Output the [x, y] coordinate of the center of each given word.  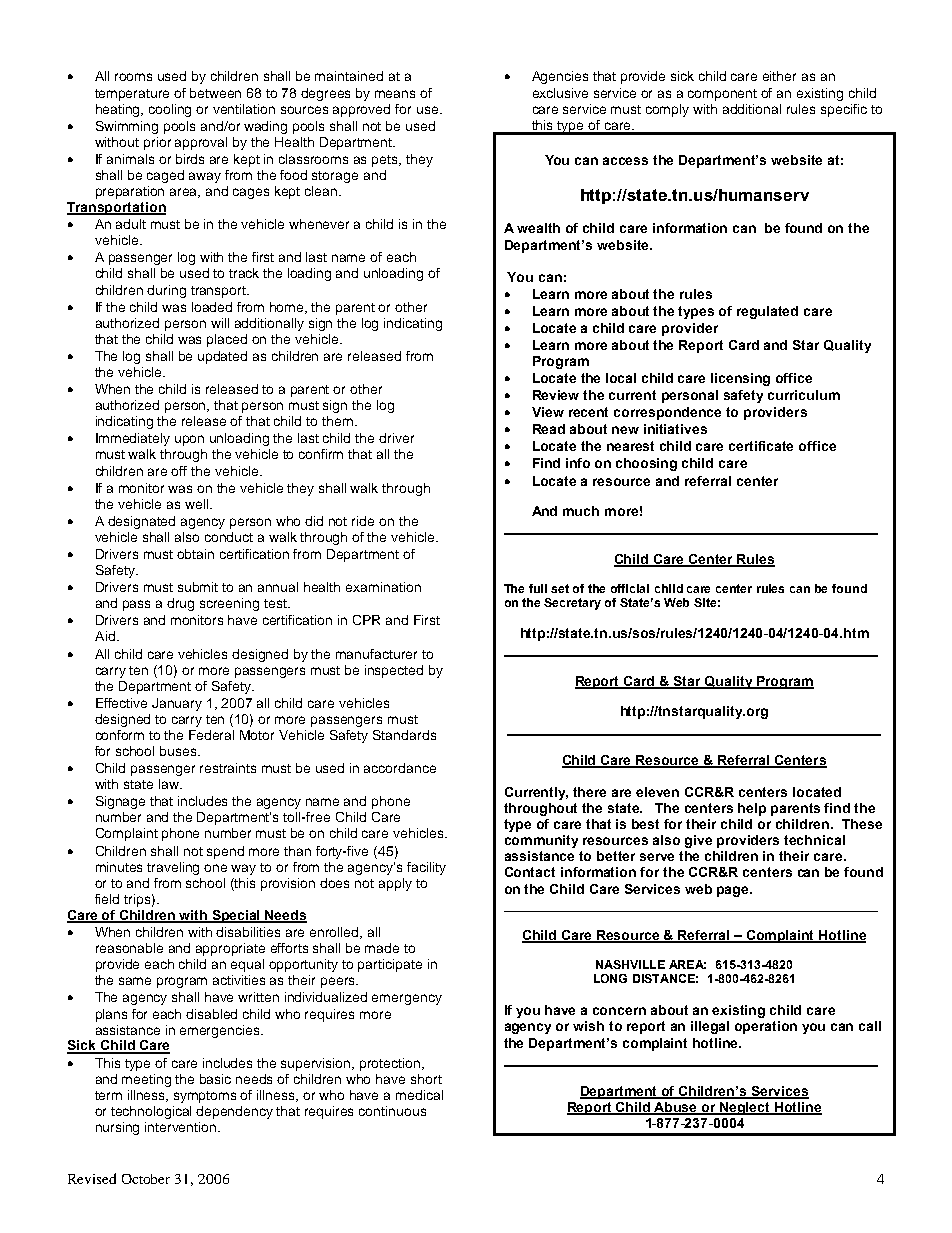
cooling [170, 110]
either [779, 76]
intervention [182, 1127]
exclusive [560, 93]
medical [419, 1095]
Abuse [676, 1108]
